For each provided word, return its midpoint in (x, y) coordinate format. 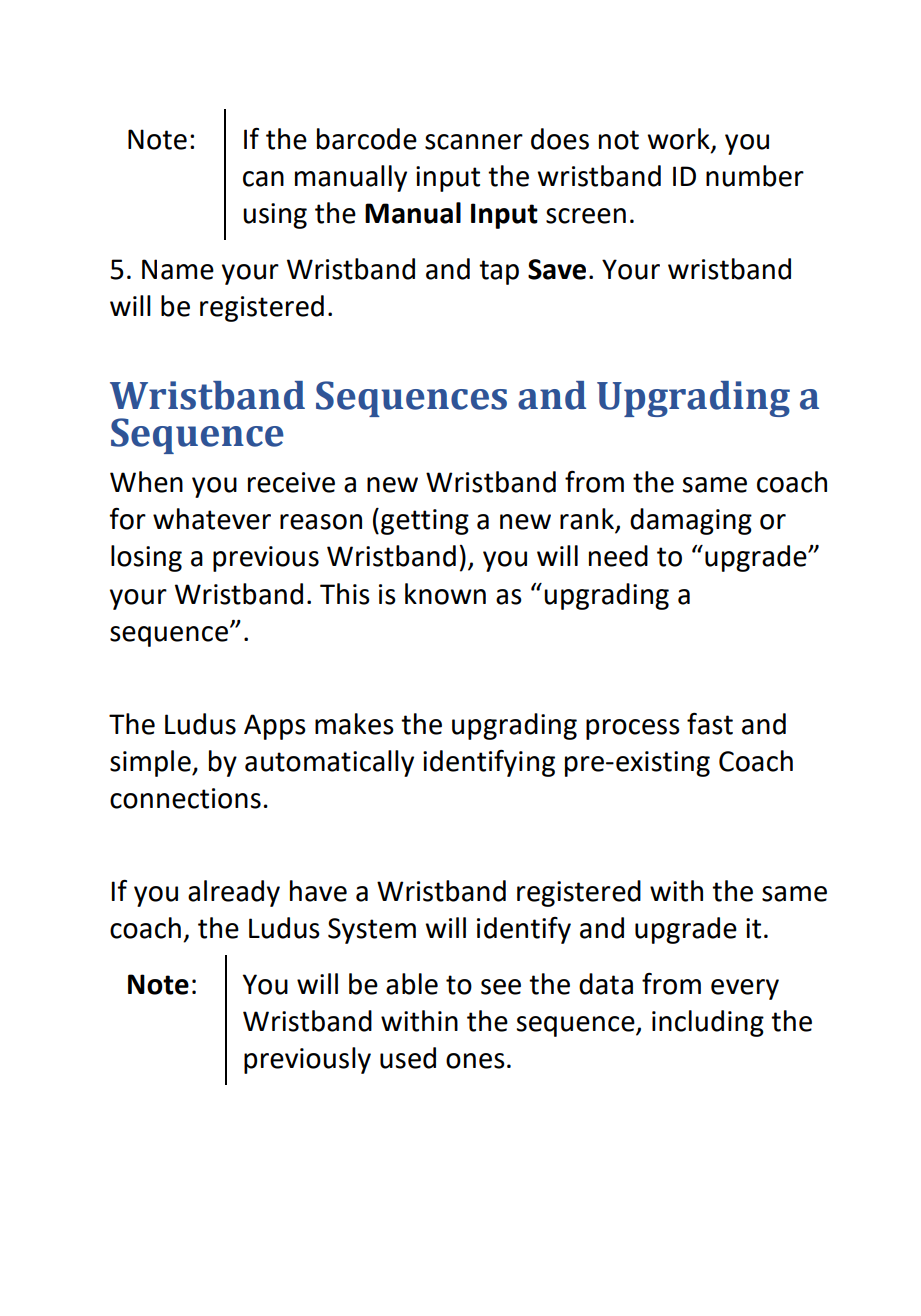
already (234, 893)
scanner (474, 142)
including (708, 1023)
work (679, 139)
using (275, 216)
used (408, 1058)
